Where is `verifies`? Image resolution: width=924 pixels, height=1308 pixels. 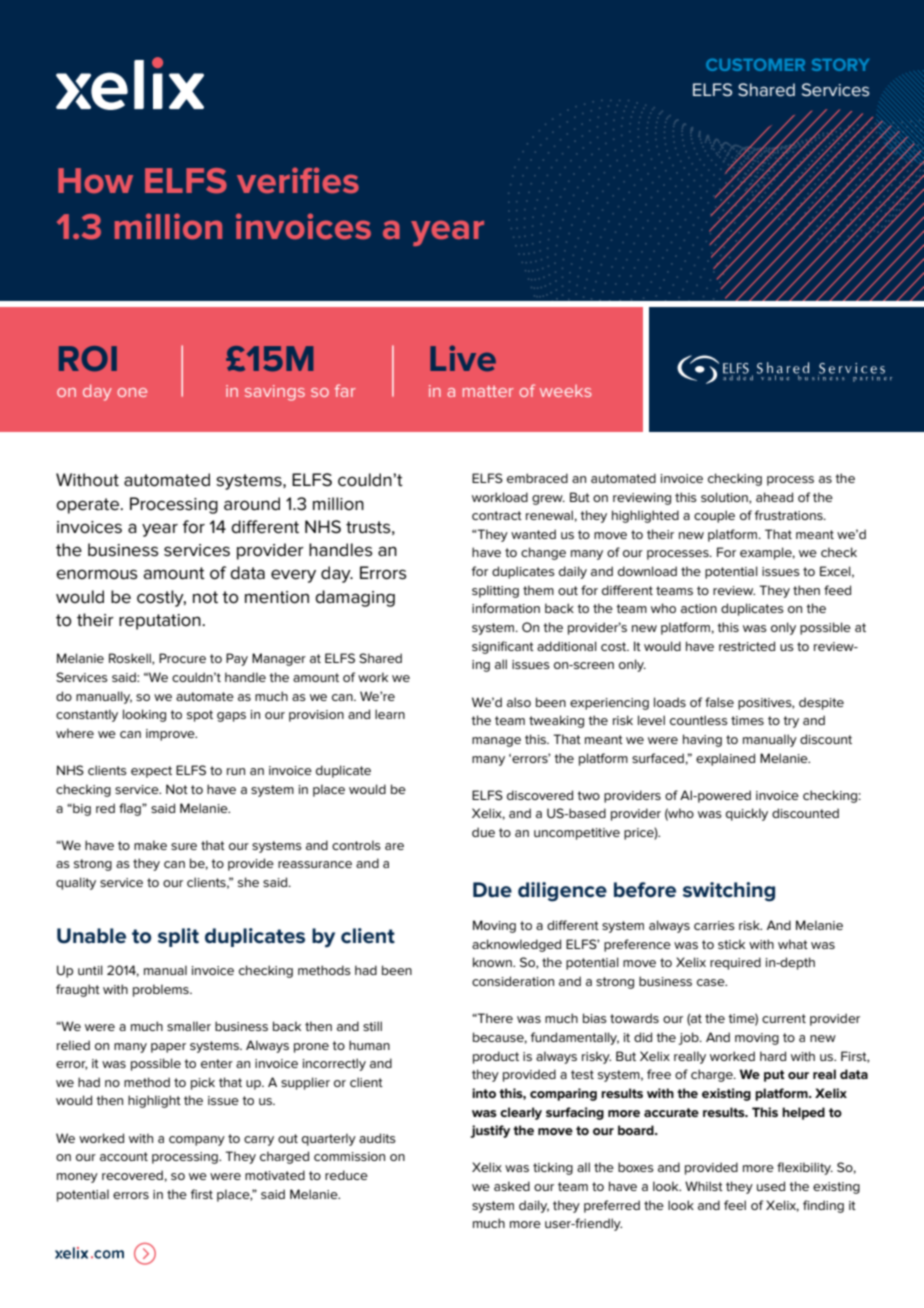
verifies is located at coordinates (298, 180).
